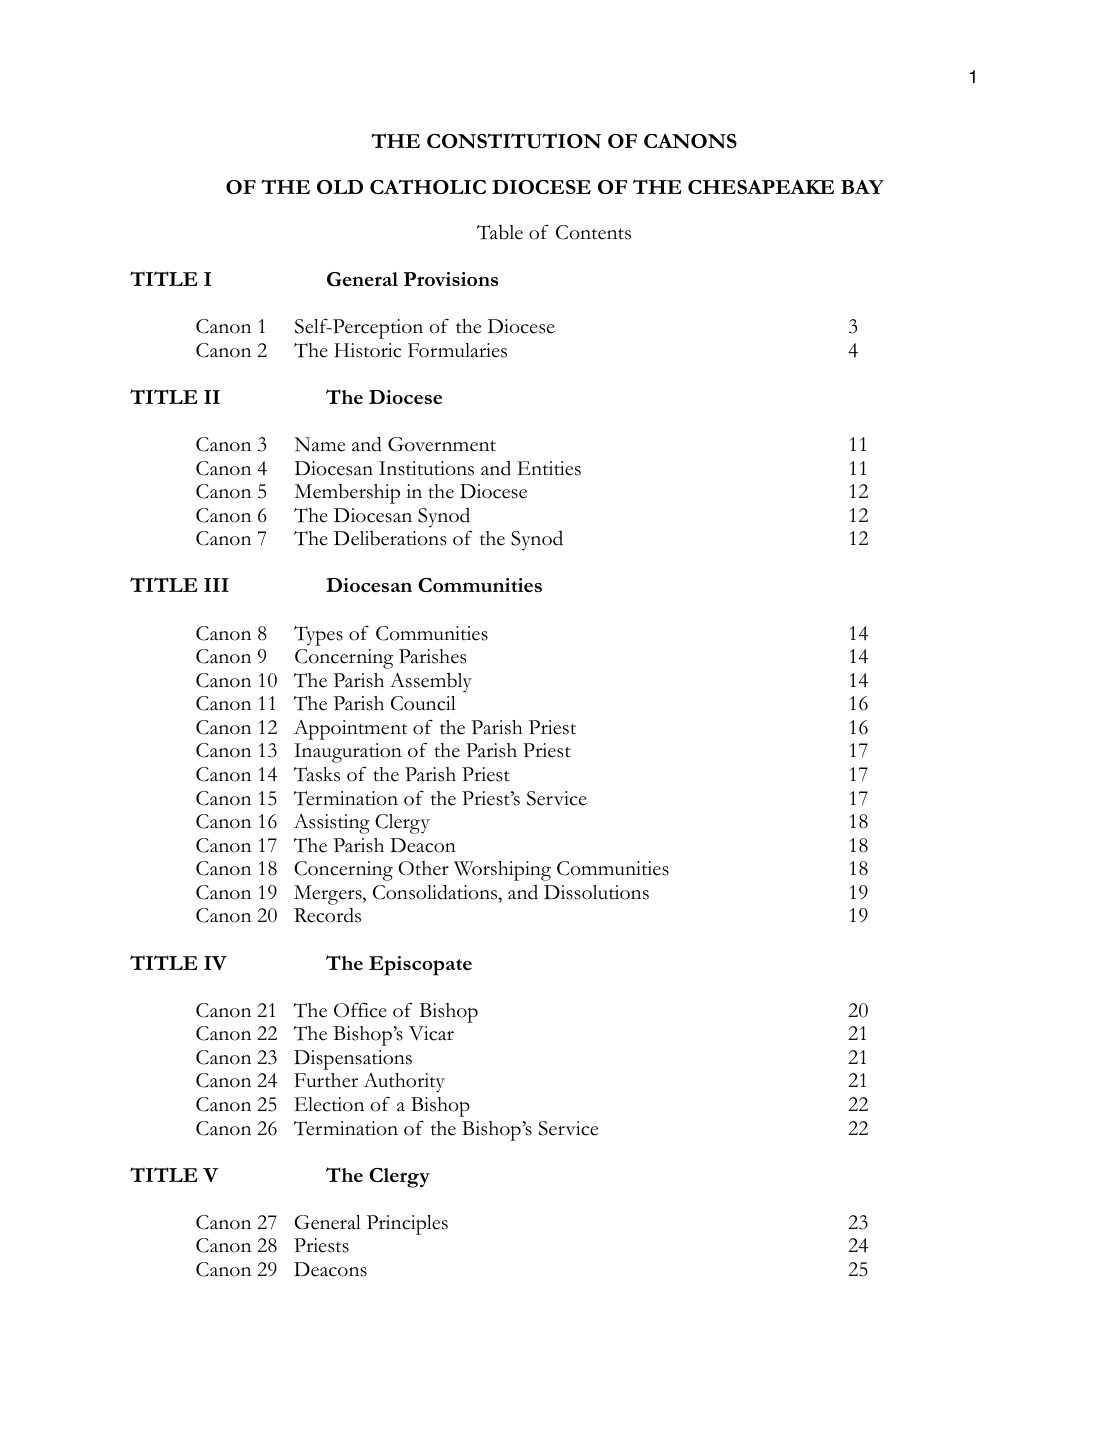 This screenshot has width=1109, height=1436. Describe the element at coordinates (761, 187) in the screenshot. I see `CHESAPEAKE` at that location.
